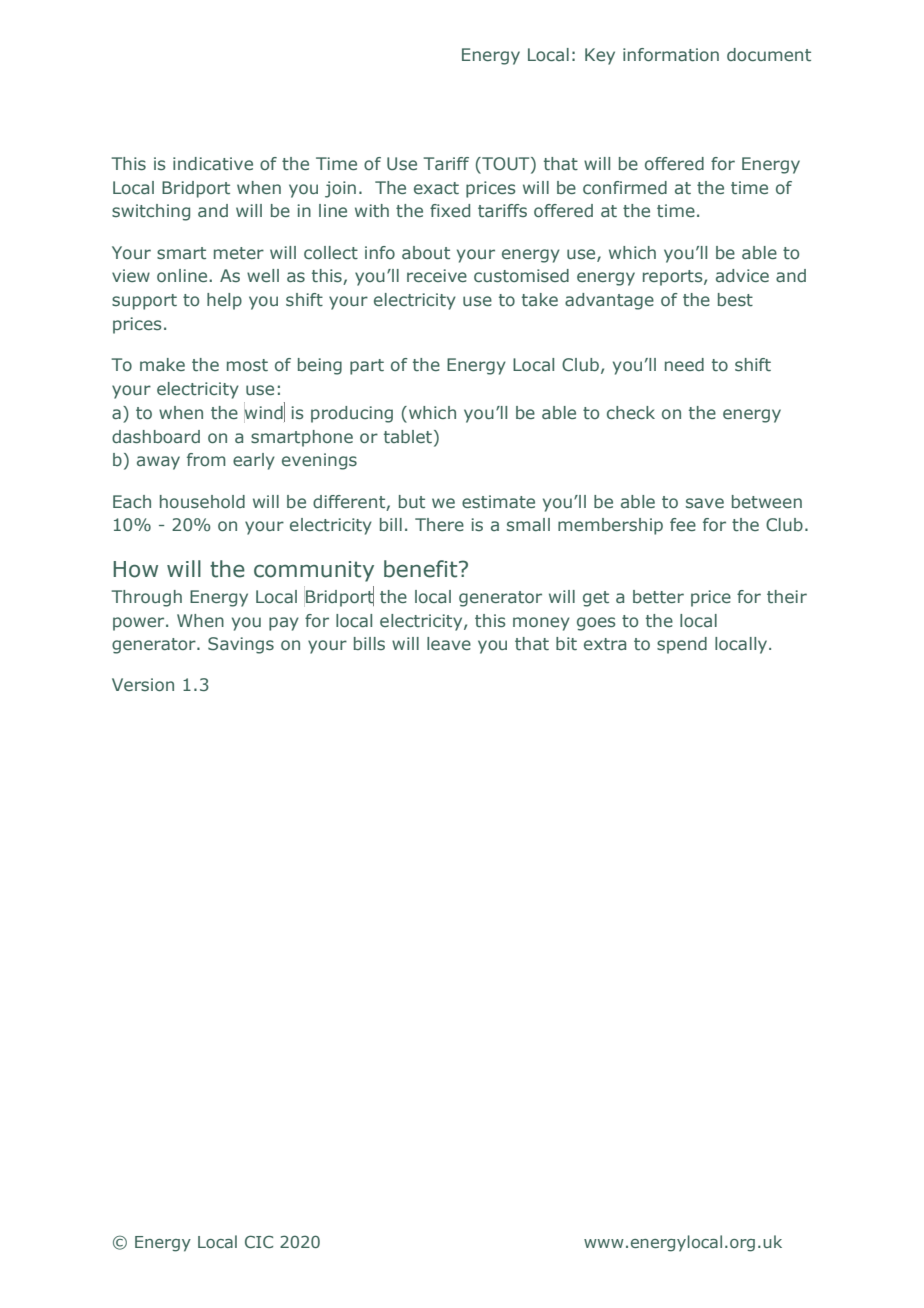 Image resolution: width=924 pixels, height=1308 pixels. Describe the element at coordinates (684, 364) in the document. I see `need` at that location.
